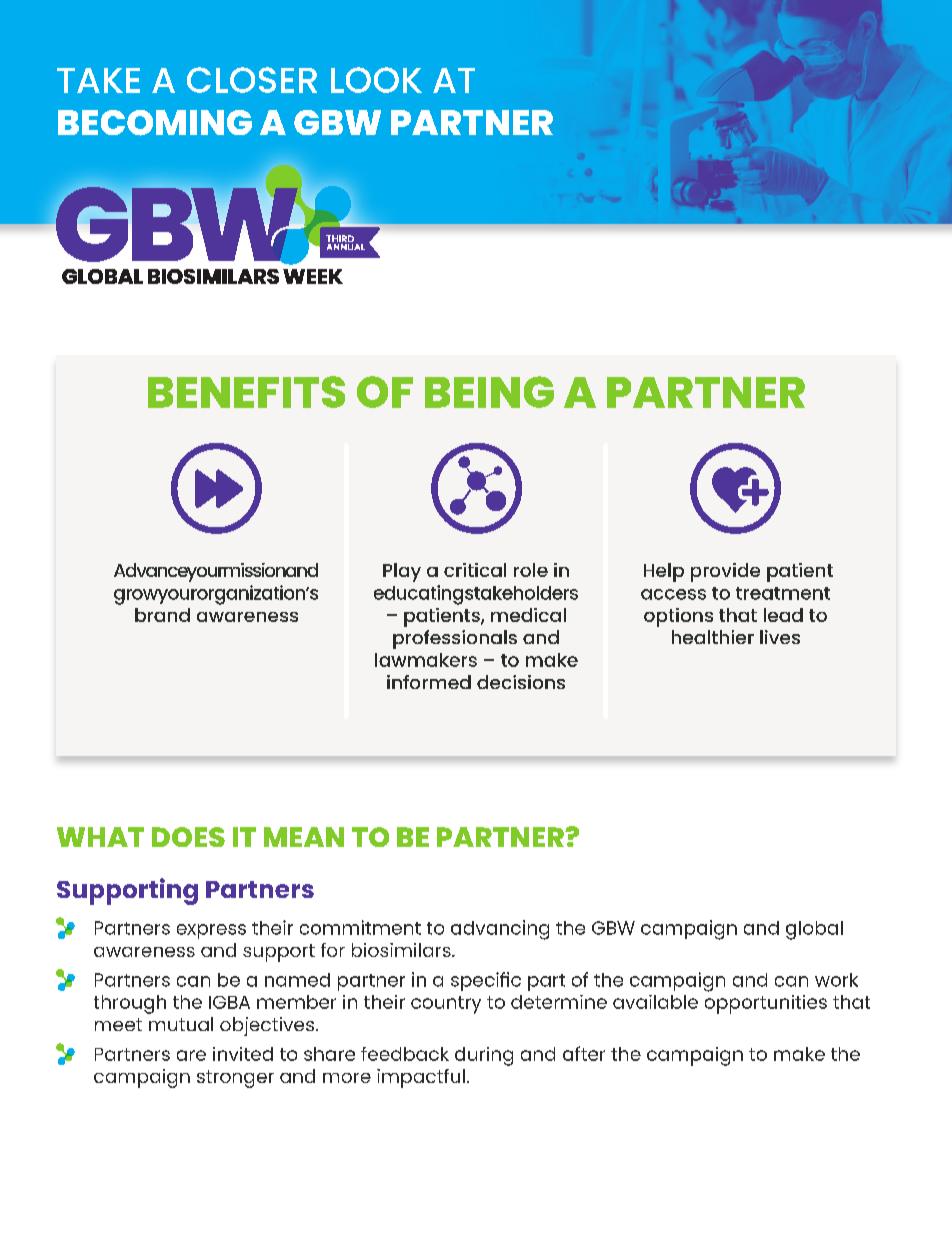  What do you see at coordinates (155, 123) in the screenshot?
I see `BECOMING` at bounding box center [155, 123].
